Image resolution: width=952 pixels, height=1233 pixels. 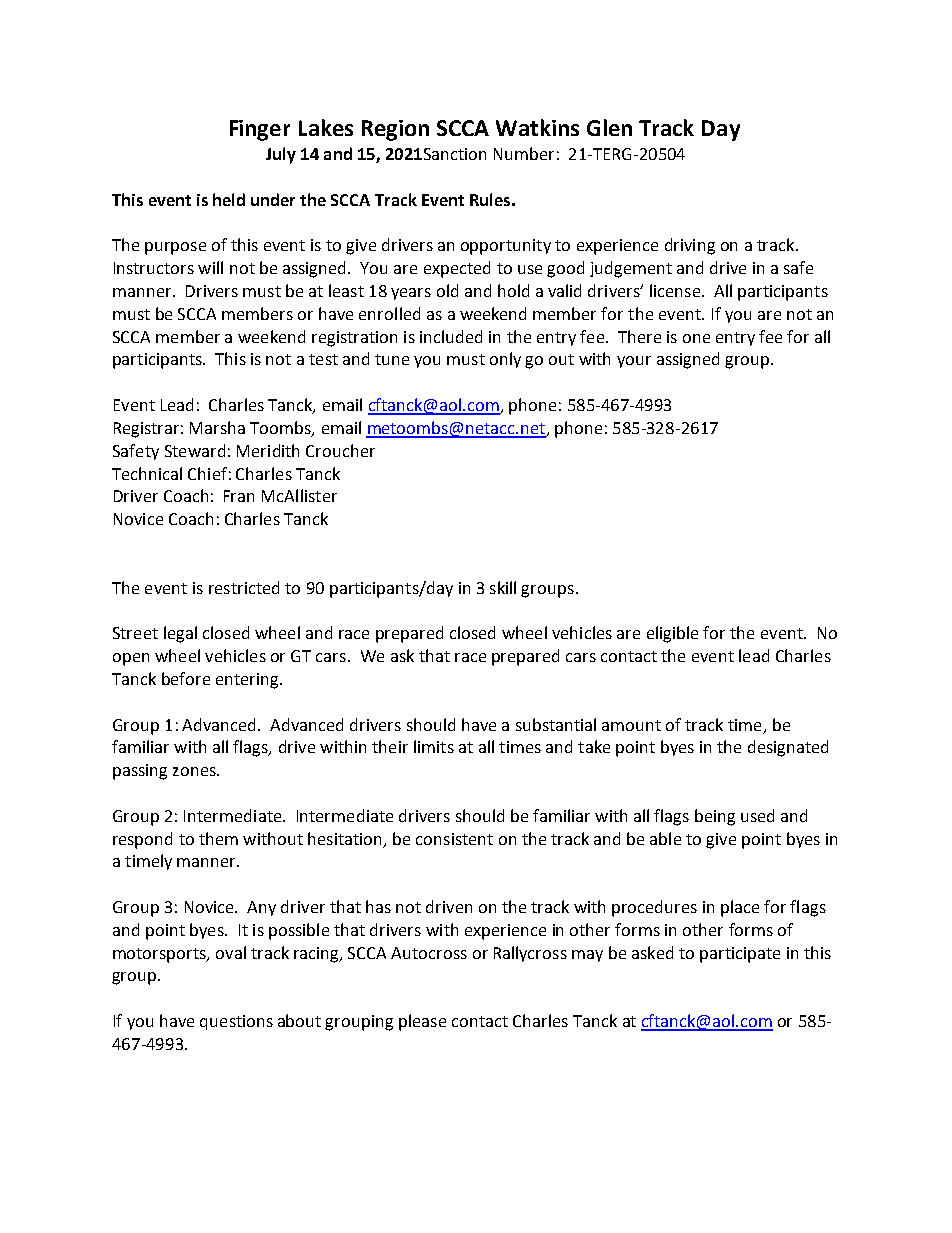 What do you see at coordinates (260, 130) in the screenshot?
I see `Finger` at bounding box center [260, 130].
